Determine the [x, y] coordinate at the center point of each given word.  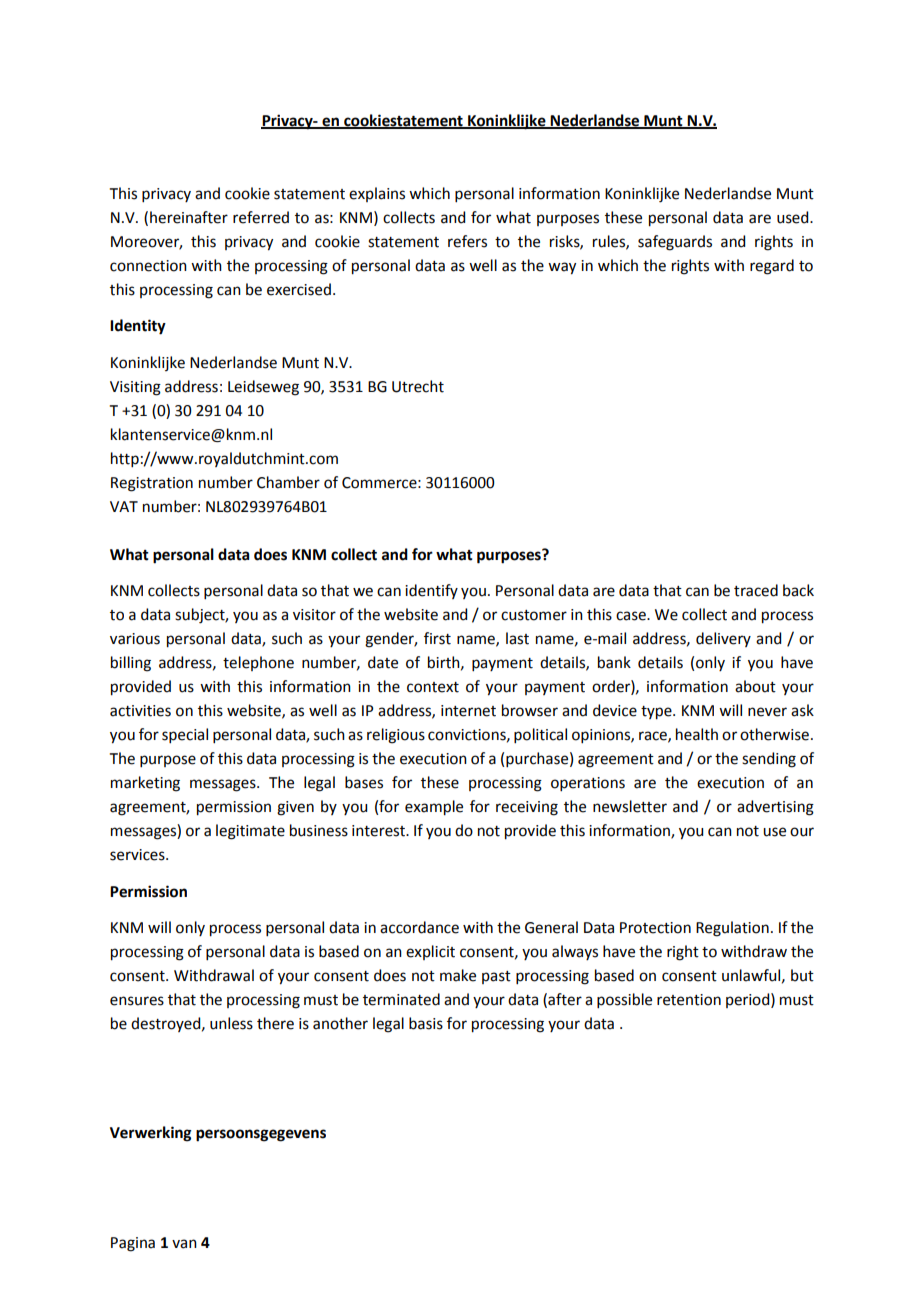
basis [426, 1023]
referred [261, 217]
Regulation [732, 929]
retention [689, 1000]
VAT [124, 506]
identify [431, 591]
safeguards [675, 243]
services [138, 855]
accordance [419, 927]
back [798, 590]
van [184, 1244]
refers [467, 241]
